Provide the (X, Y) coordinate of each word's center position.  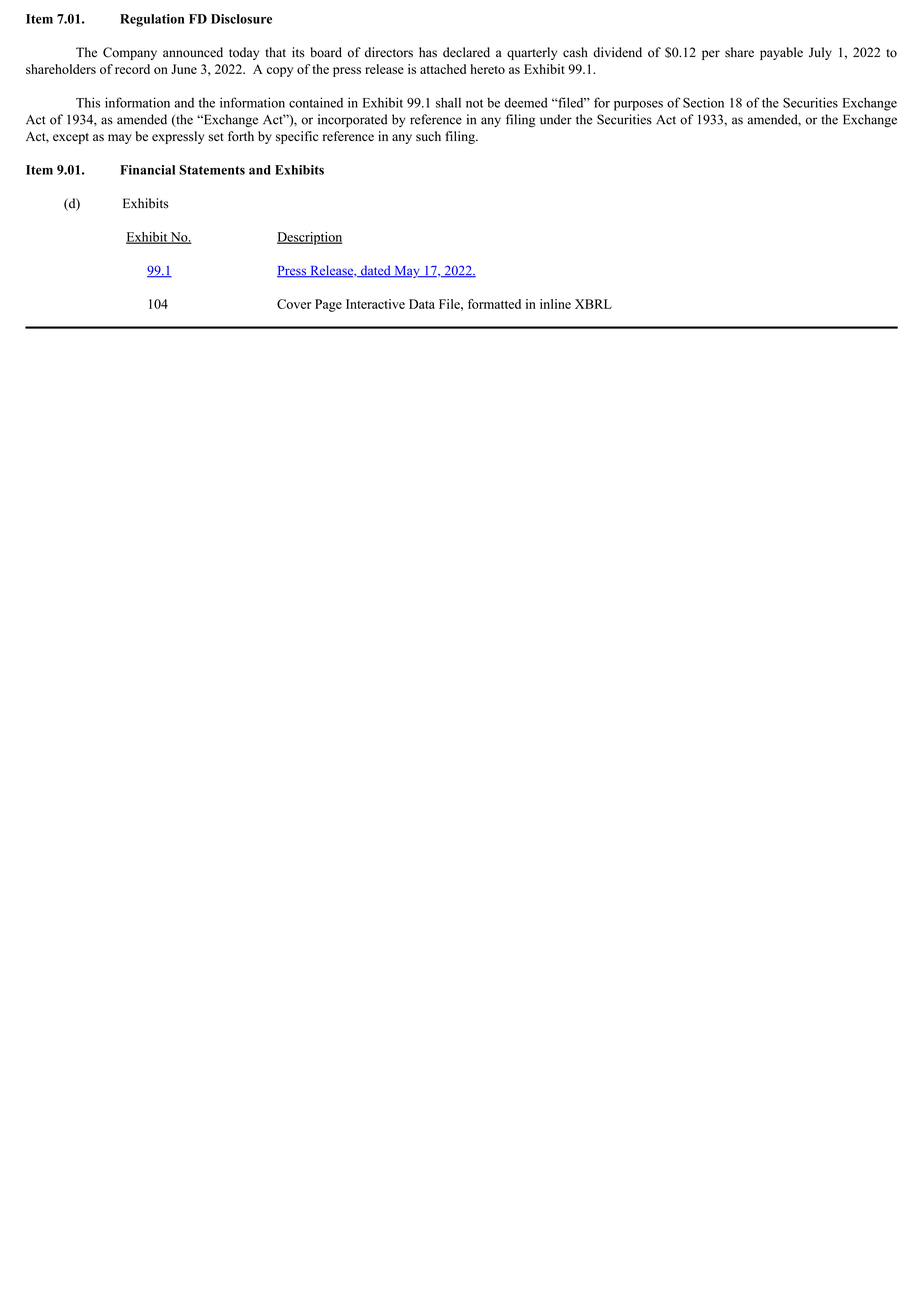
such (428, 136)
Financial (147, 170)
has (428, 52)
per (711, 55)
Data (422, 304)
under (556, 119)
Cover (294, 304)
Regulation (152, 20)
